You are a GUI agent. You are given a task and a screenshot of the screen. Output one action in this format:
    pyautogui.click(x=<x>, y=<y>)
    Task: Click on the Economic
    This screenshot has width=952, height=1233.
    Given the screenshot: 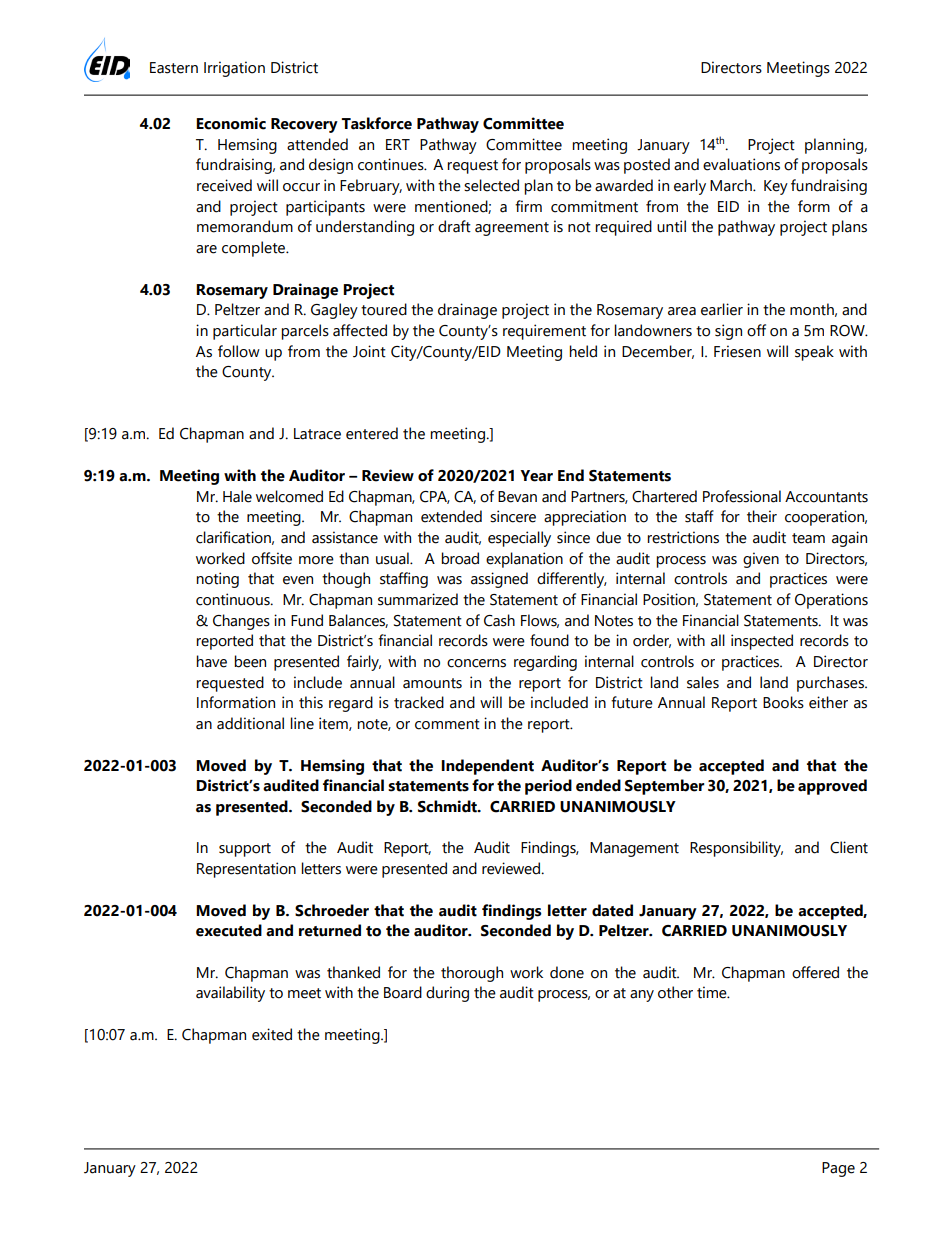 What is the action you would take?
    pyautogui.click(x=231, y=123)
